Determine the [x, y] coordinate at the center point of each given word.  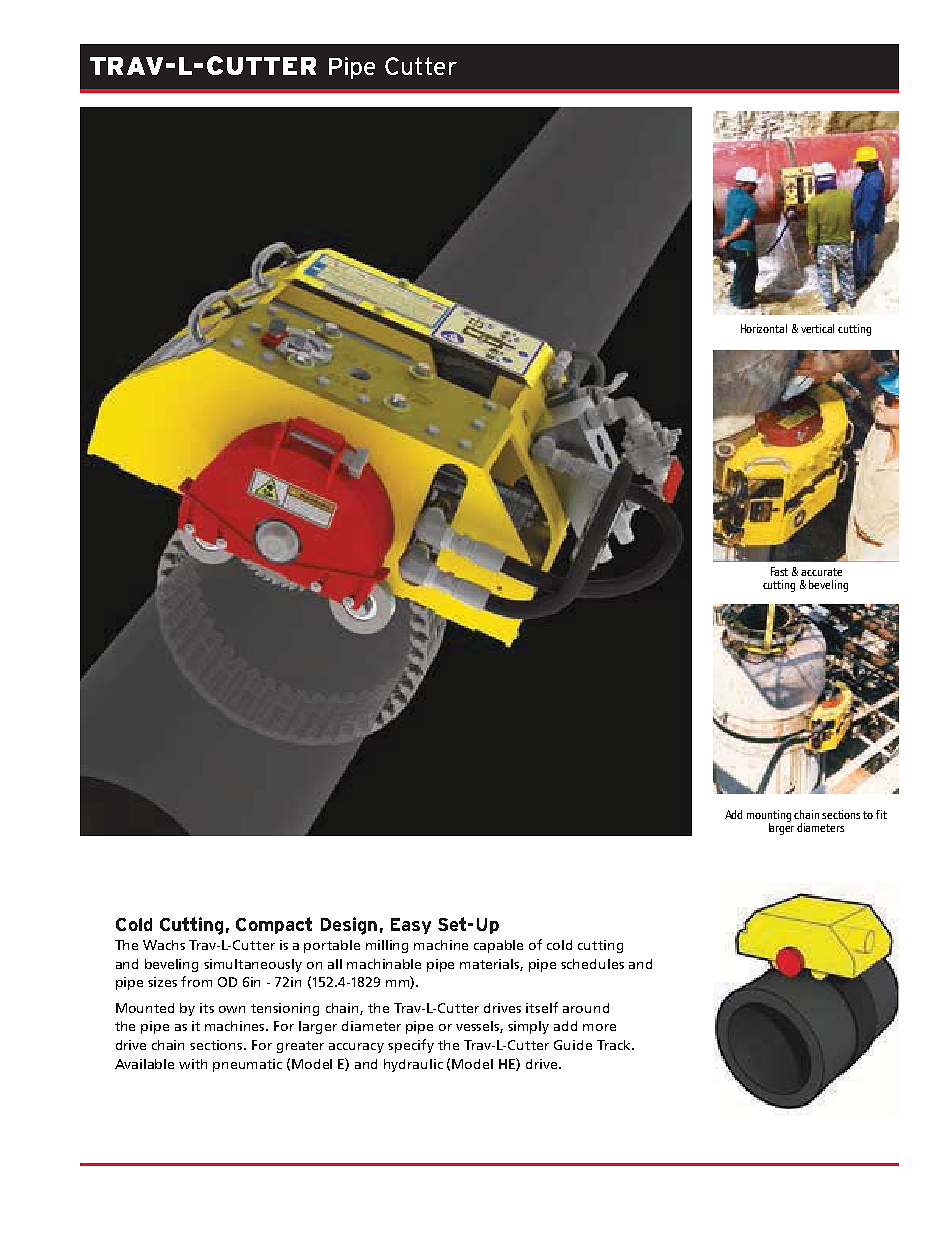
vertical [817, 328]
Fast [779, 571]
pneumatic [247, 1065]
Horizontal [764, 328]
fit [881, 814]
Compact [274, 925]
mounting [769, 817]
